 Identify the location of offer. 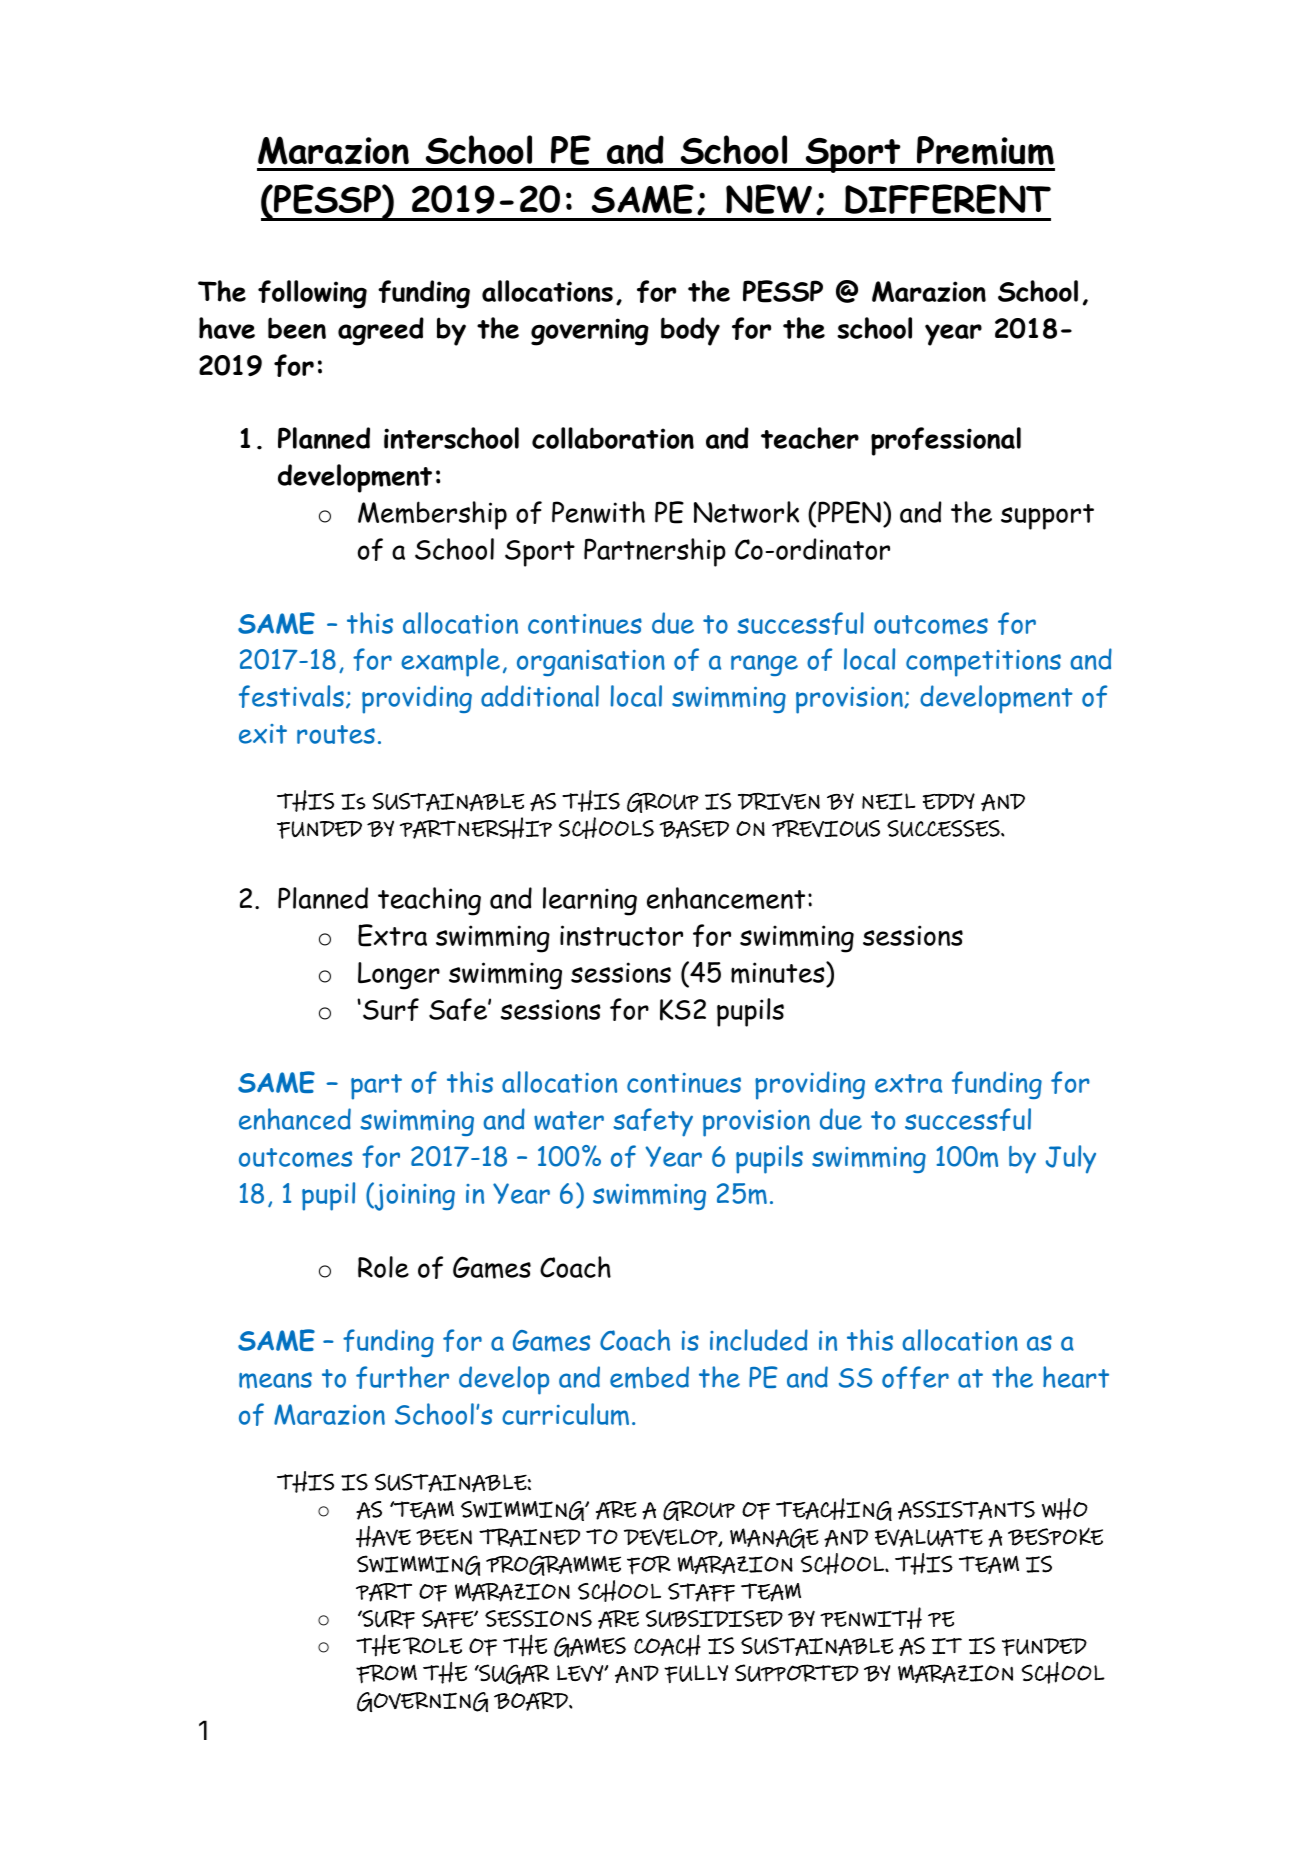
(915, 1377).
